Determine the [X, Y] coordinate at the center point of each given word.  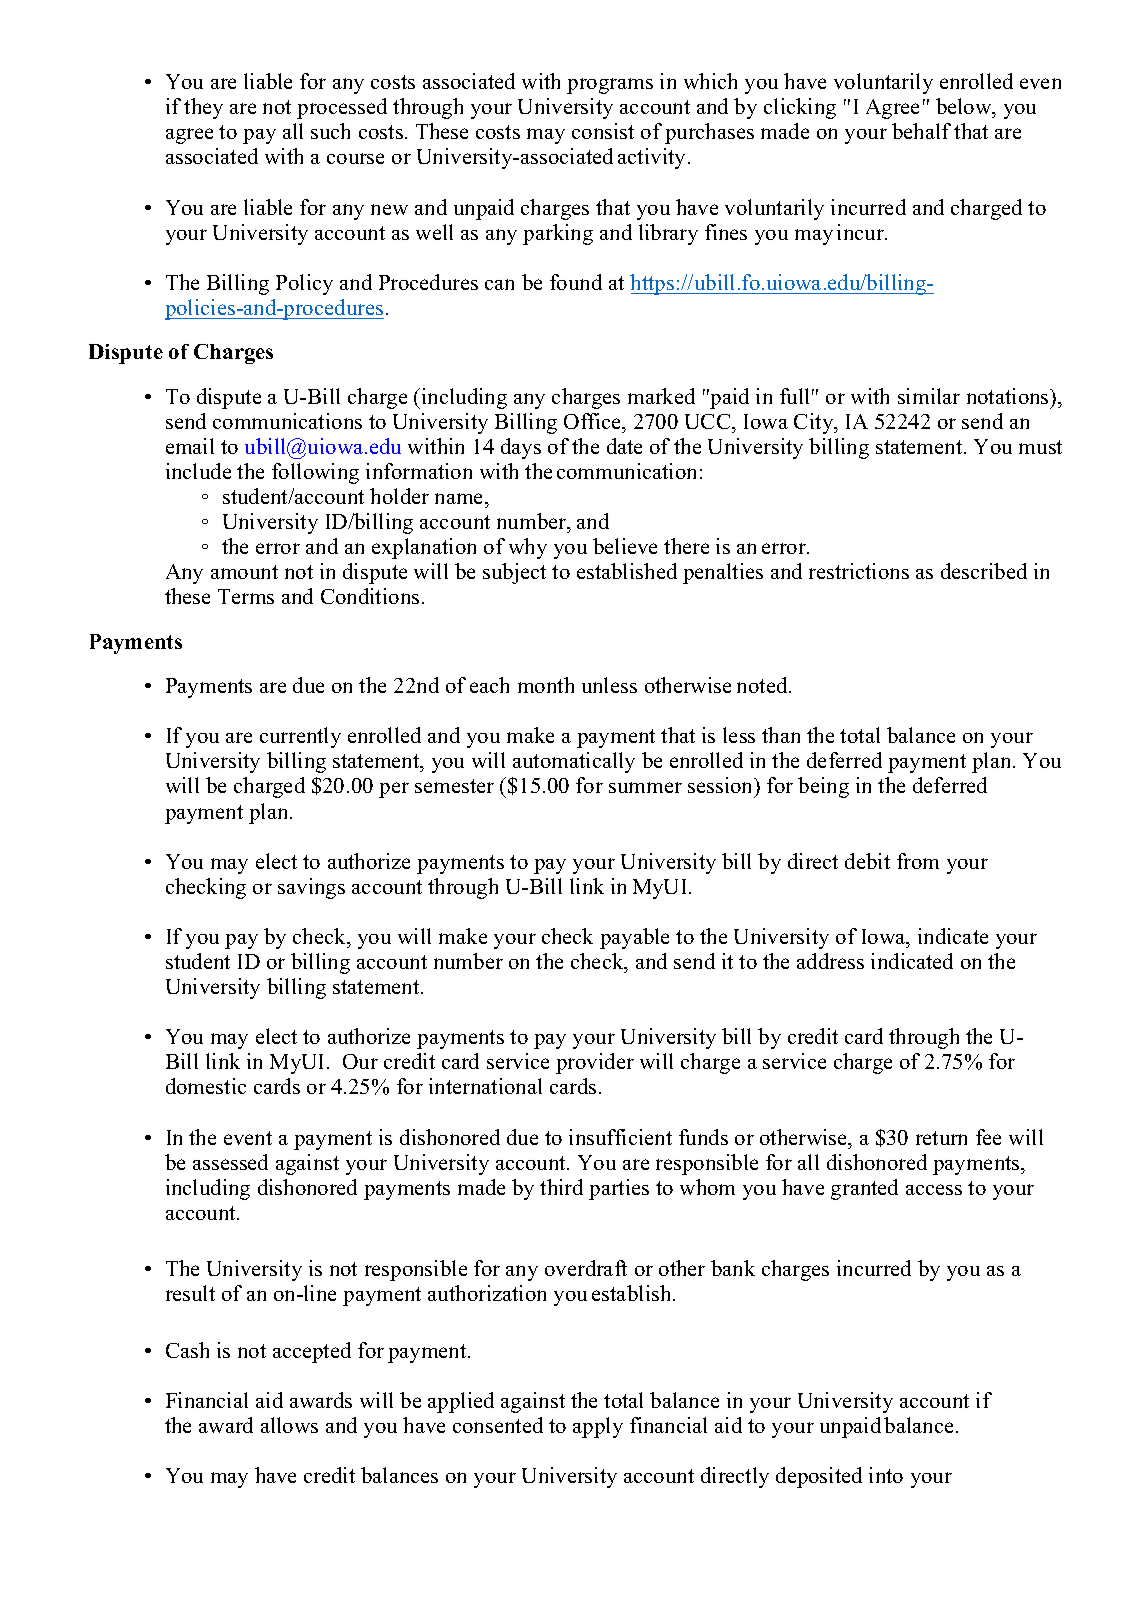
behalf [921, 131]
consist [603, 131]
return [941, 1138]
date [624, 446]
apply [598, 1427]
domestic [206, 1086]
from [918, 861]
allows [289, 1425]
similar [929, 396]
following [315, 473]
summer [645, 787]
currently [300, 737]
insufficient [620, 1137]
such [330, 131]
